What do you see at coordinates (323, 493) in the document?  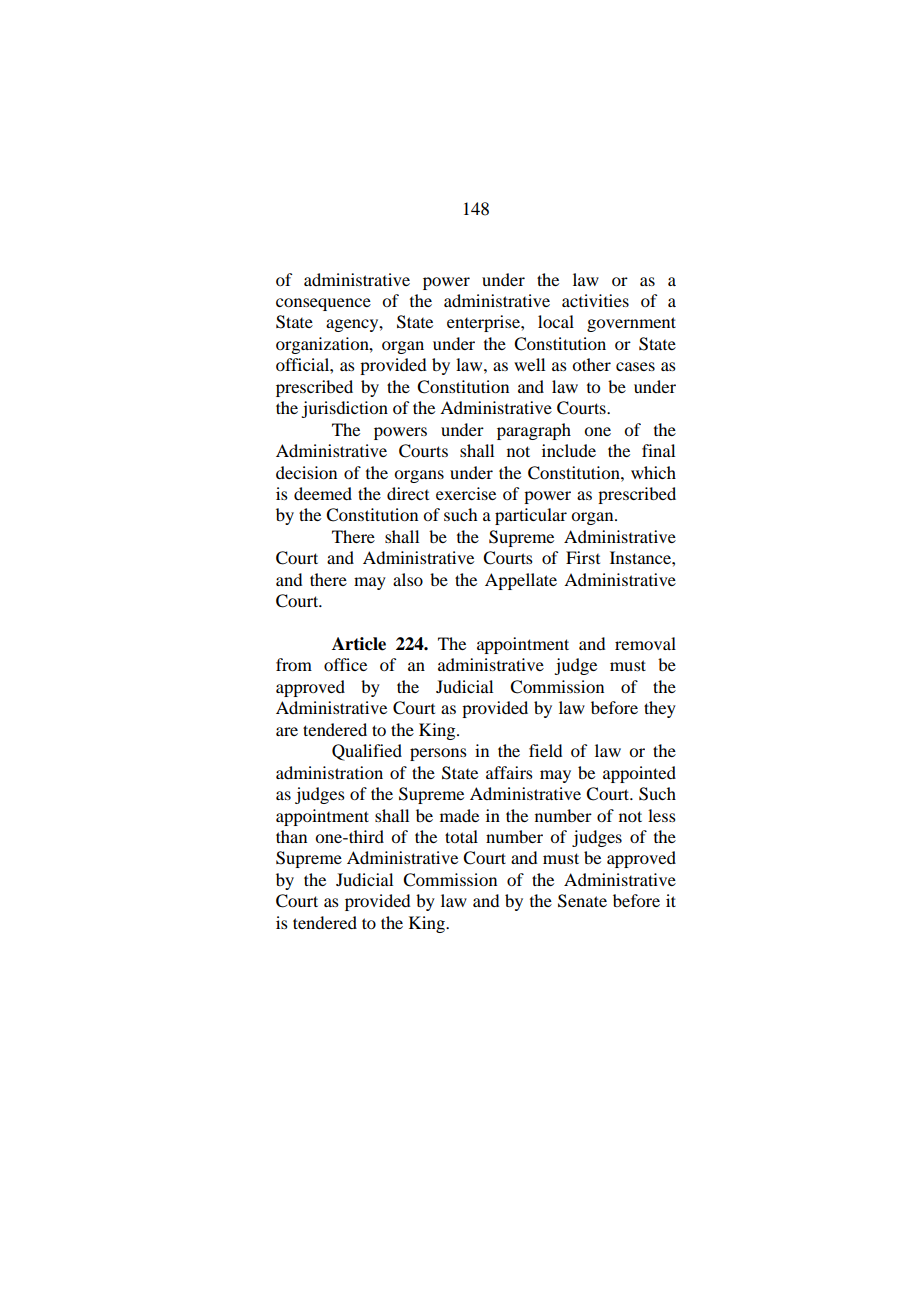 I see `deemed` at bounding box center [323, 493].
